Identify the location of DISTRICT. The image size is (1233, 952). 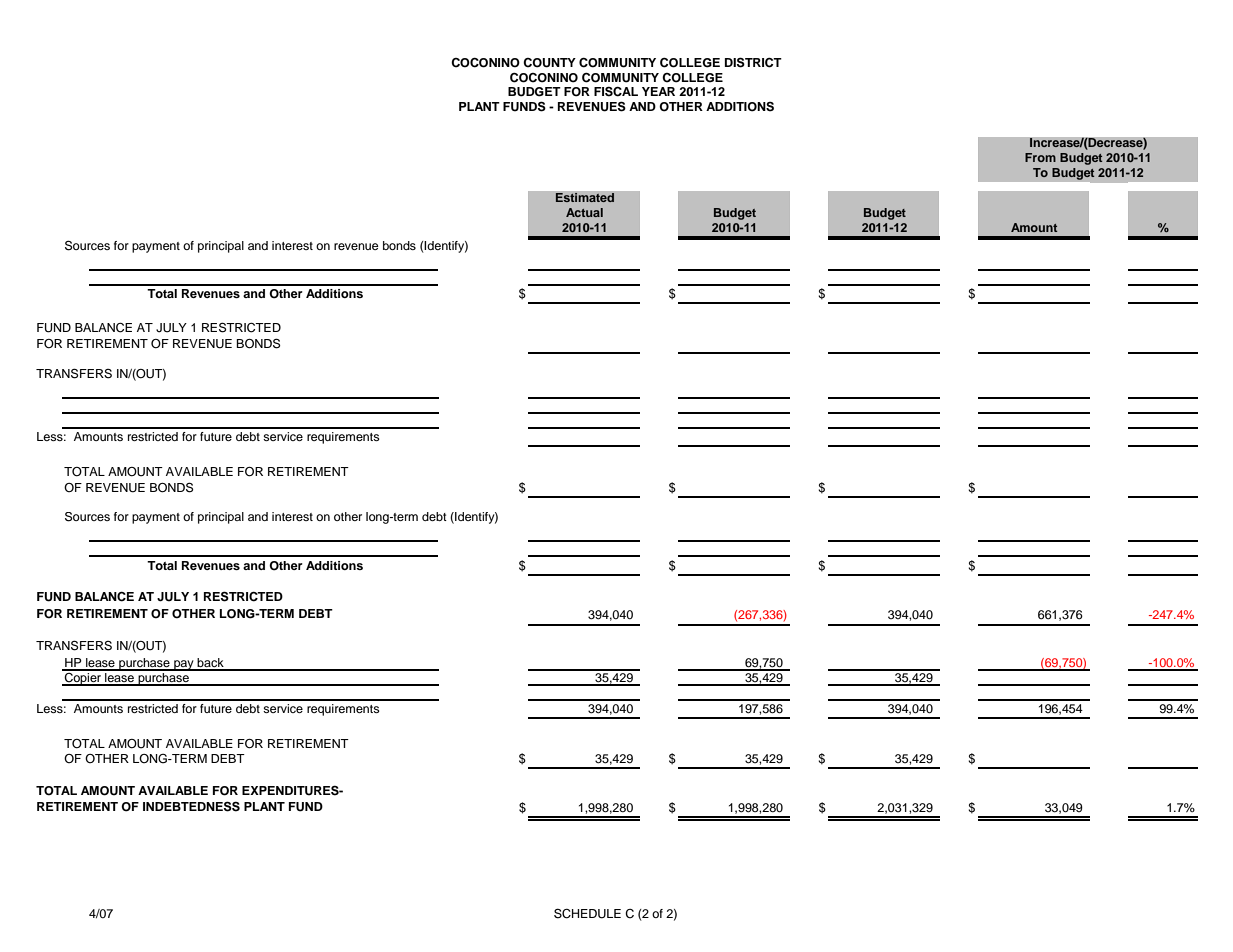
(753, 62).
